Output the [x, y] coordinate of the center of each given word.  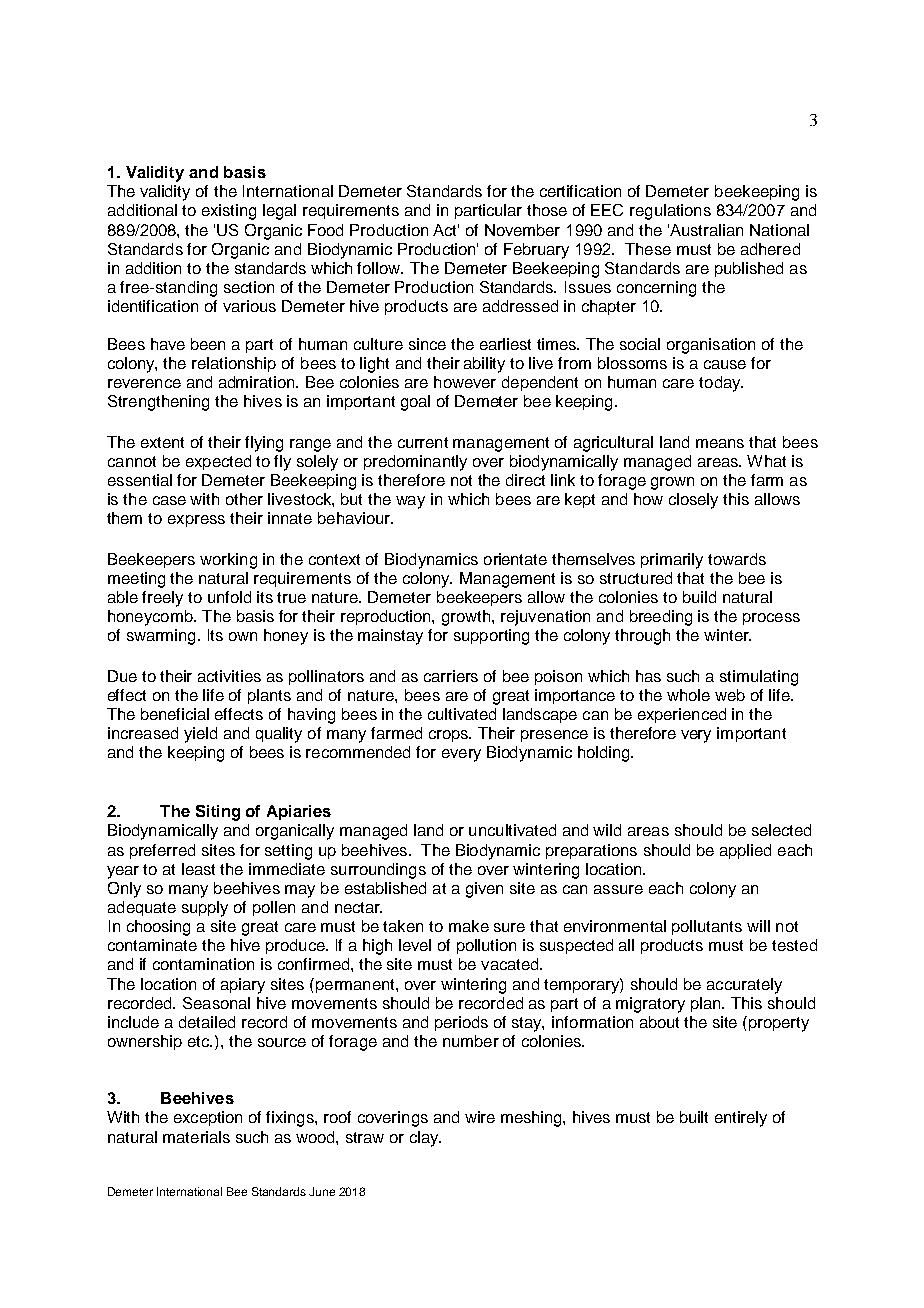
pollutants [707, 927]
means [720, 443]
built [694, 1117]
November [522, 230]
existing [229, 212]
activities [229, 676]
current [423, 442]
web [730, 695]
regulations [670, 212]
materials [196, 1137]
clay [425, 1139]
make [469, 926]
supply [205, 909]
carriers [451, 676]
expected [218, 462]
